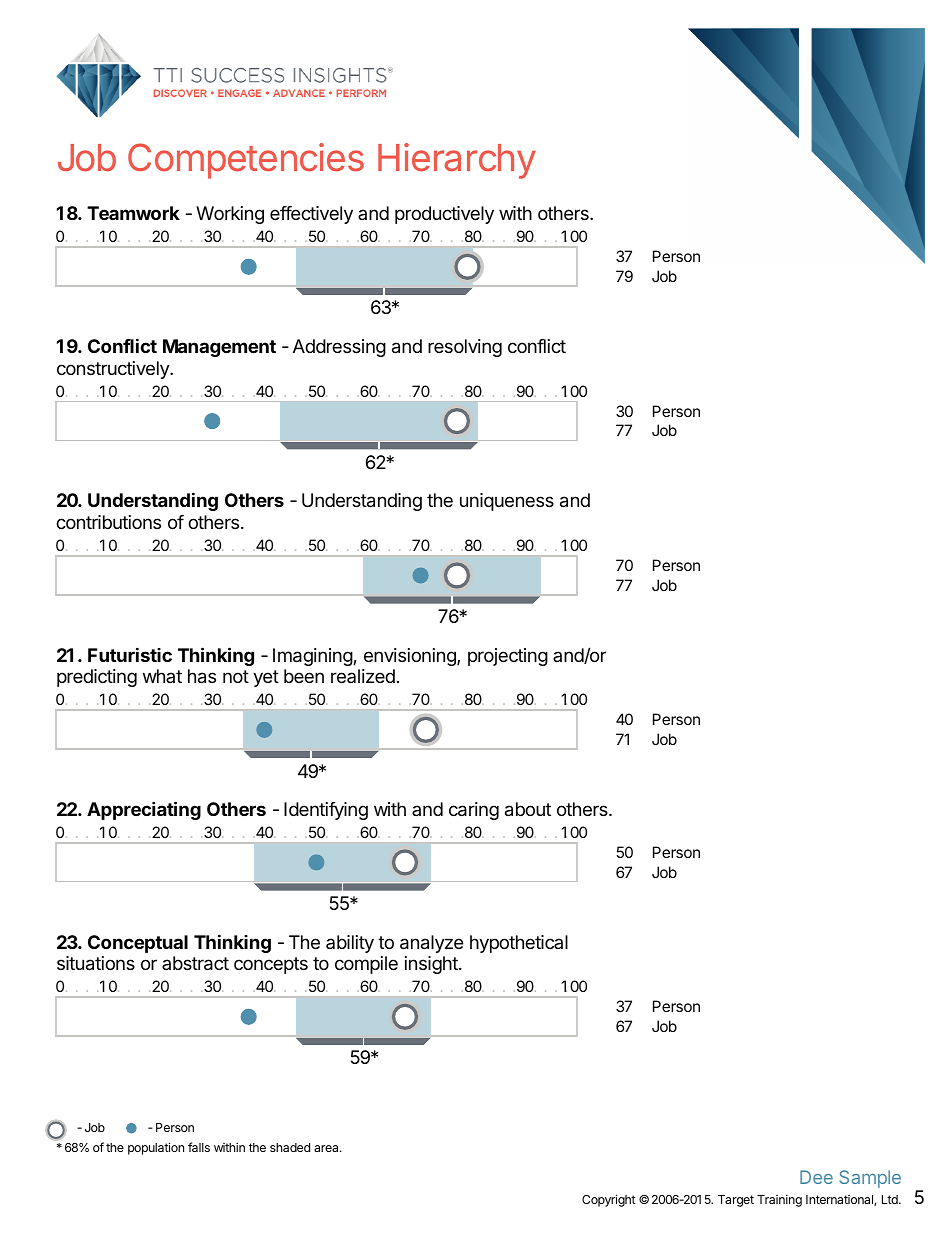 The height and width of the document is (1233, 952). Describe the element at coordinates (144, 810) in the document. I see `Appreciating` at that location.
